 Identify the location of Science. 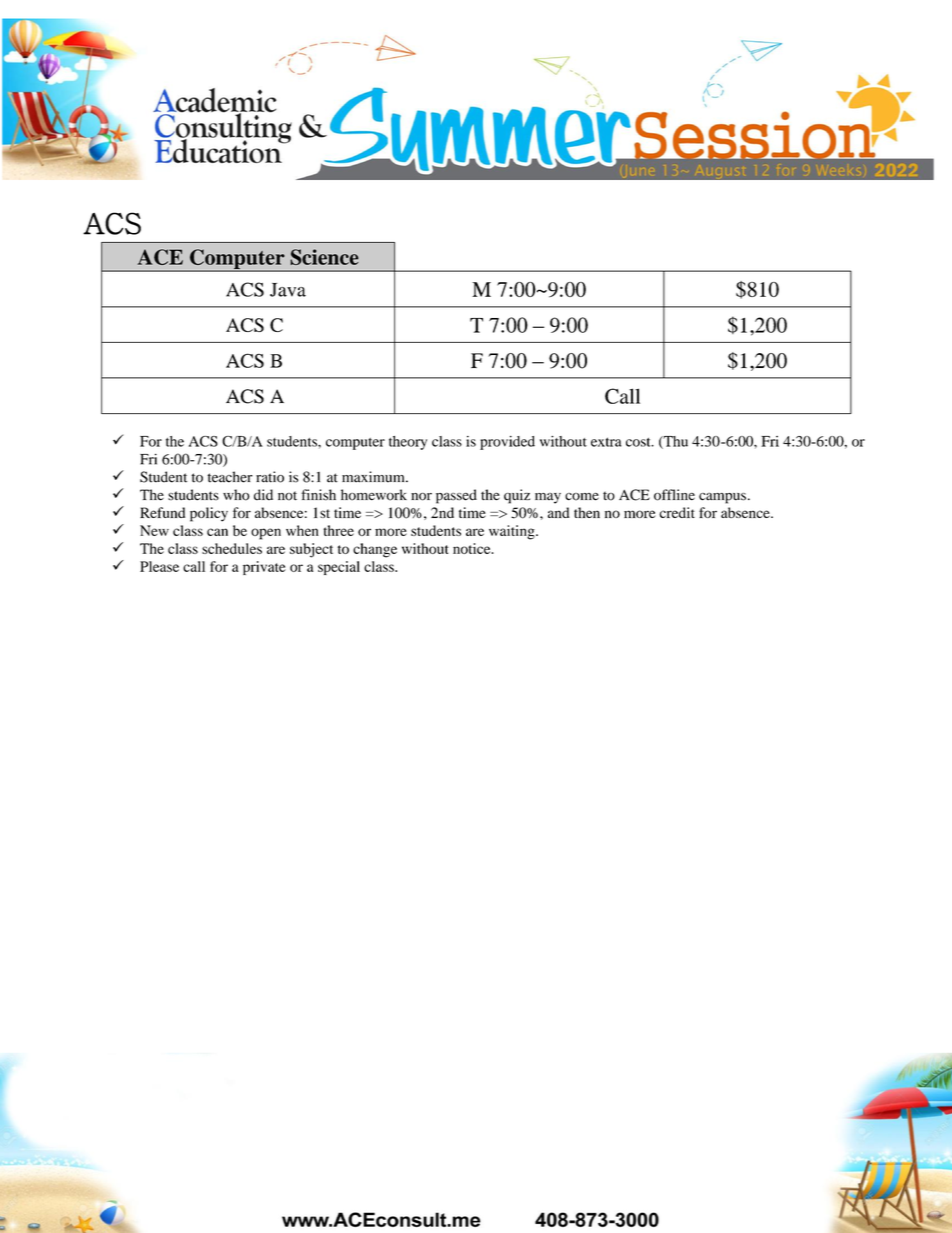
(324, 257).
